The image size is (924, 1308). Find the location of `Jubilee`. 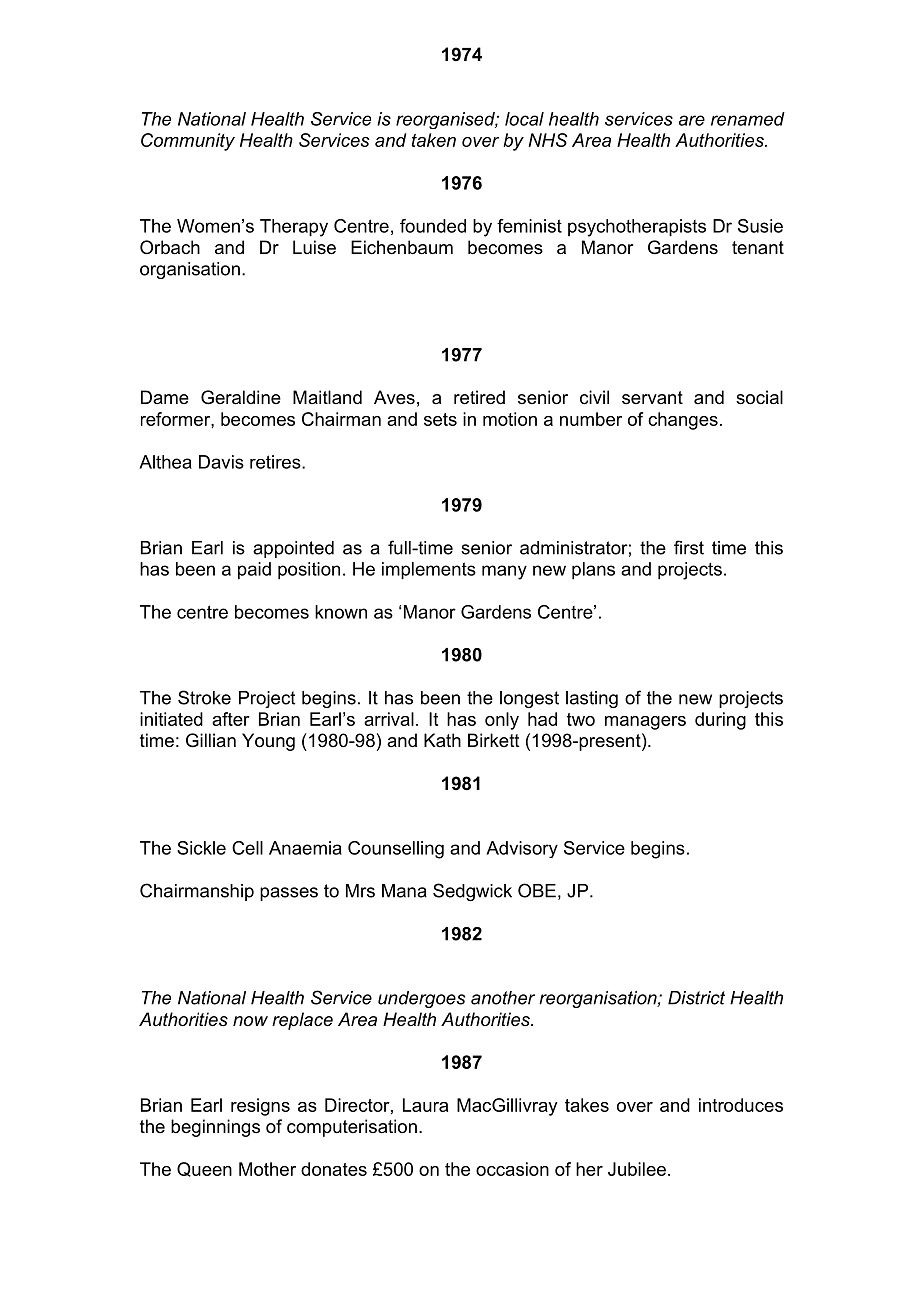

Jubilee is located at coordinates (637, 1169).
